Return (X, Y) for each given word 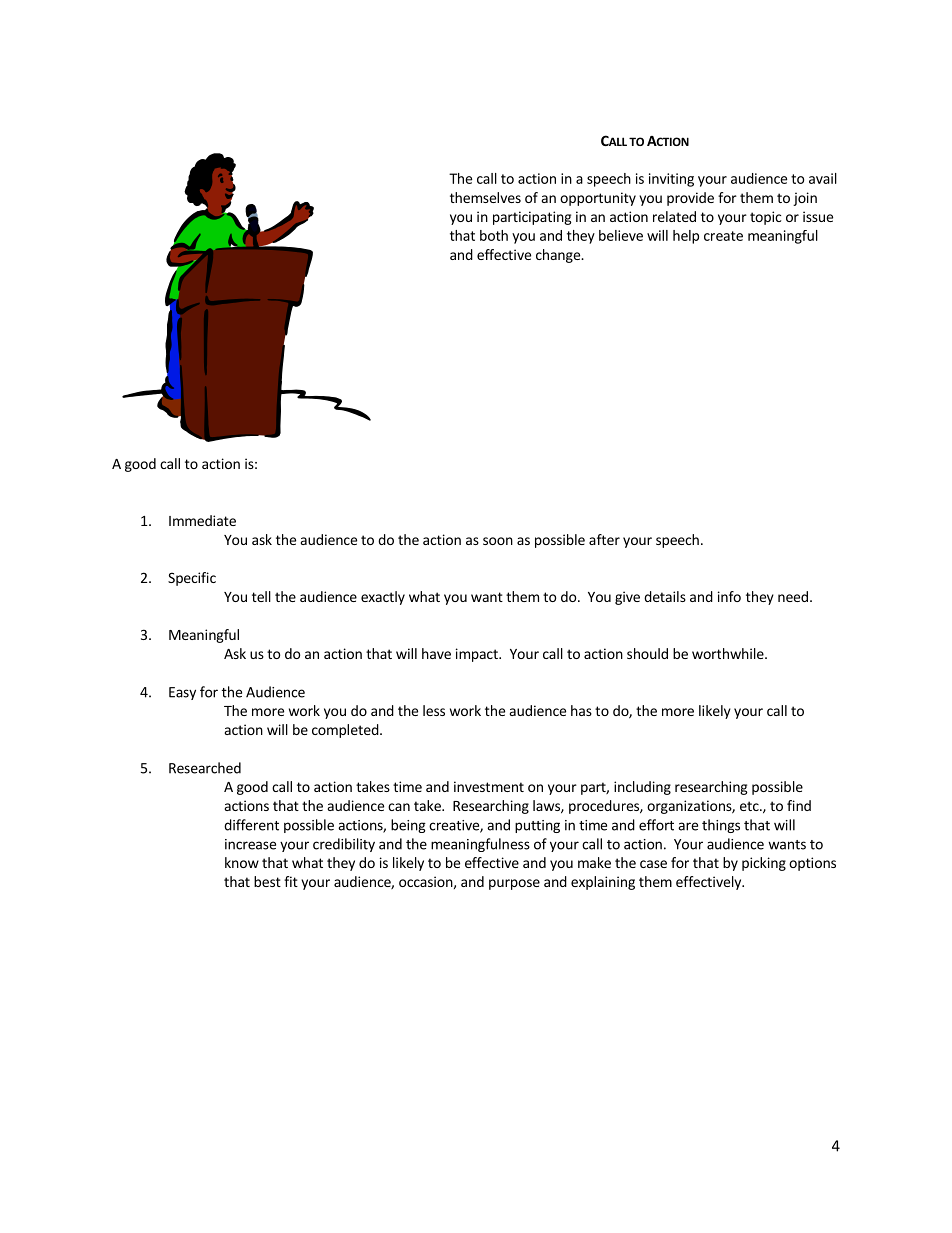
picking (764, 864)
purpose (514, 884)
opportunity (598, 199)
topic (765, 218)
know (242, 862)
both (494, 235)
